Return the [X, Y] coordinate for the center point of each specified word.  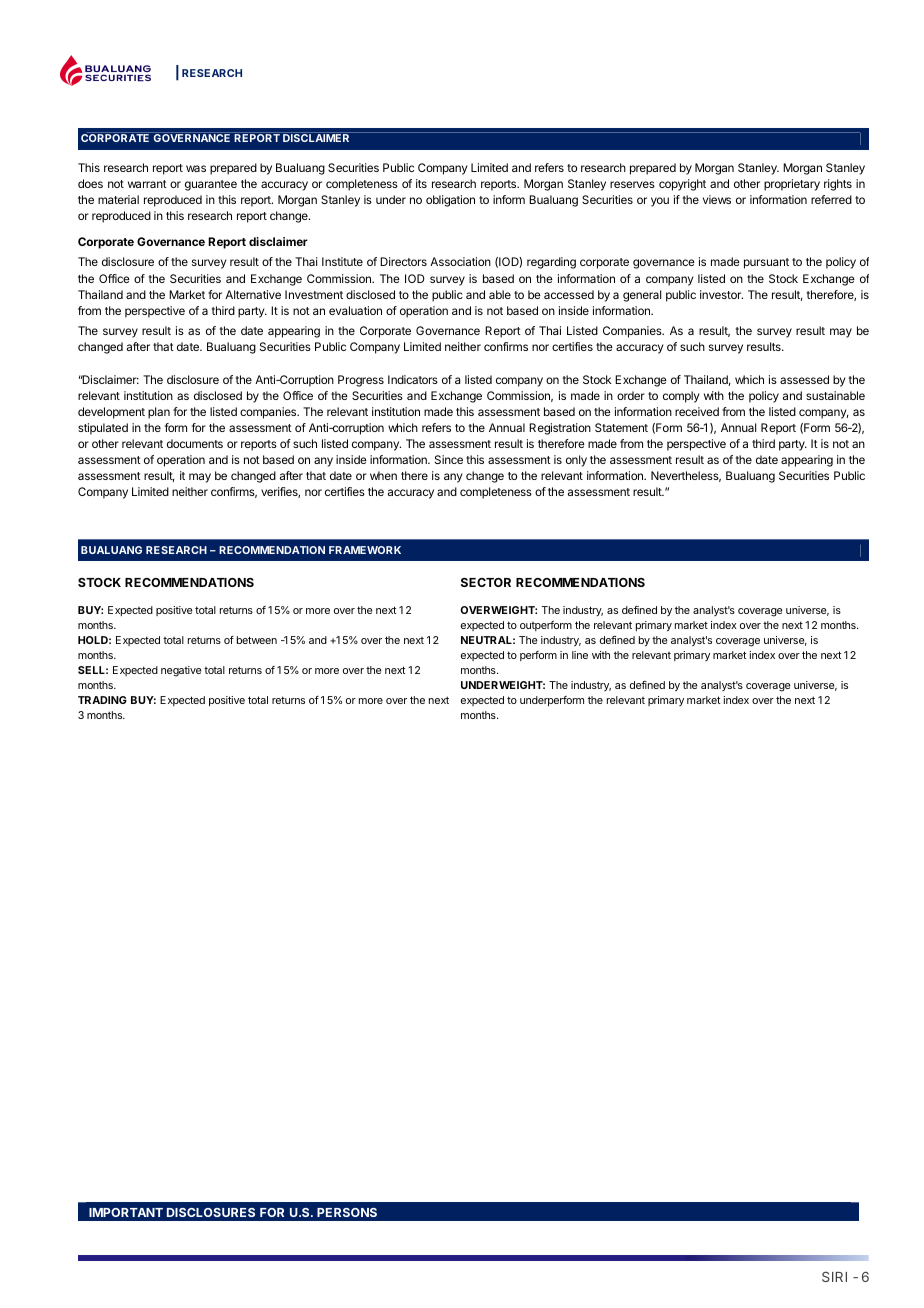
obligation [450, 201]
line [580, 655]
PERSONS [347, 1212]
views [717, 199]
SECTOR [486, 582]
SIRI [834, 1276]
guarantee [211, 185]
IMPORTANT [126, 1212]
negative [181, 671]
